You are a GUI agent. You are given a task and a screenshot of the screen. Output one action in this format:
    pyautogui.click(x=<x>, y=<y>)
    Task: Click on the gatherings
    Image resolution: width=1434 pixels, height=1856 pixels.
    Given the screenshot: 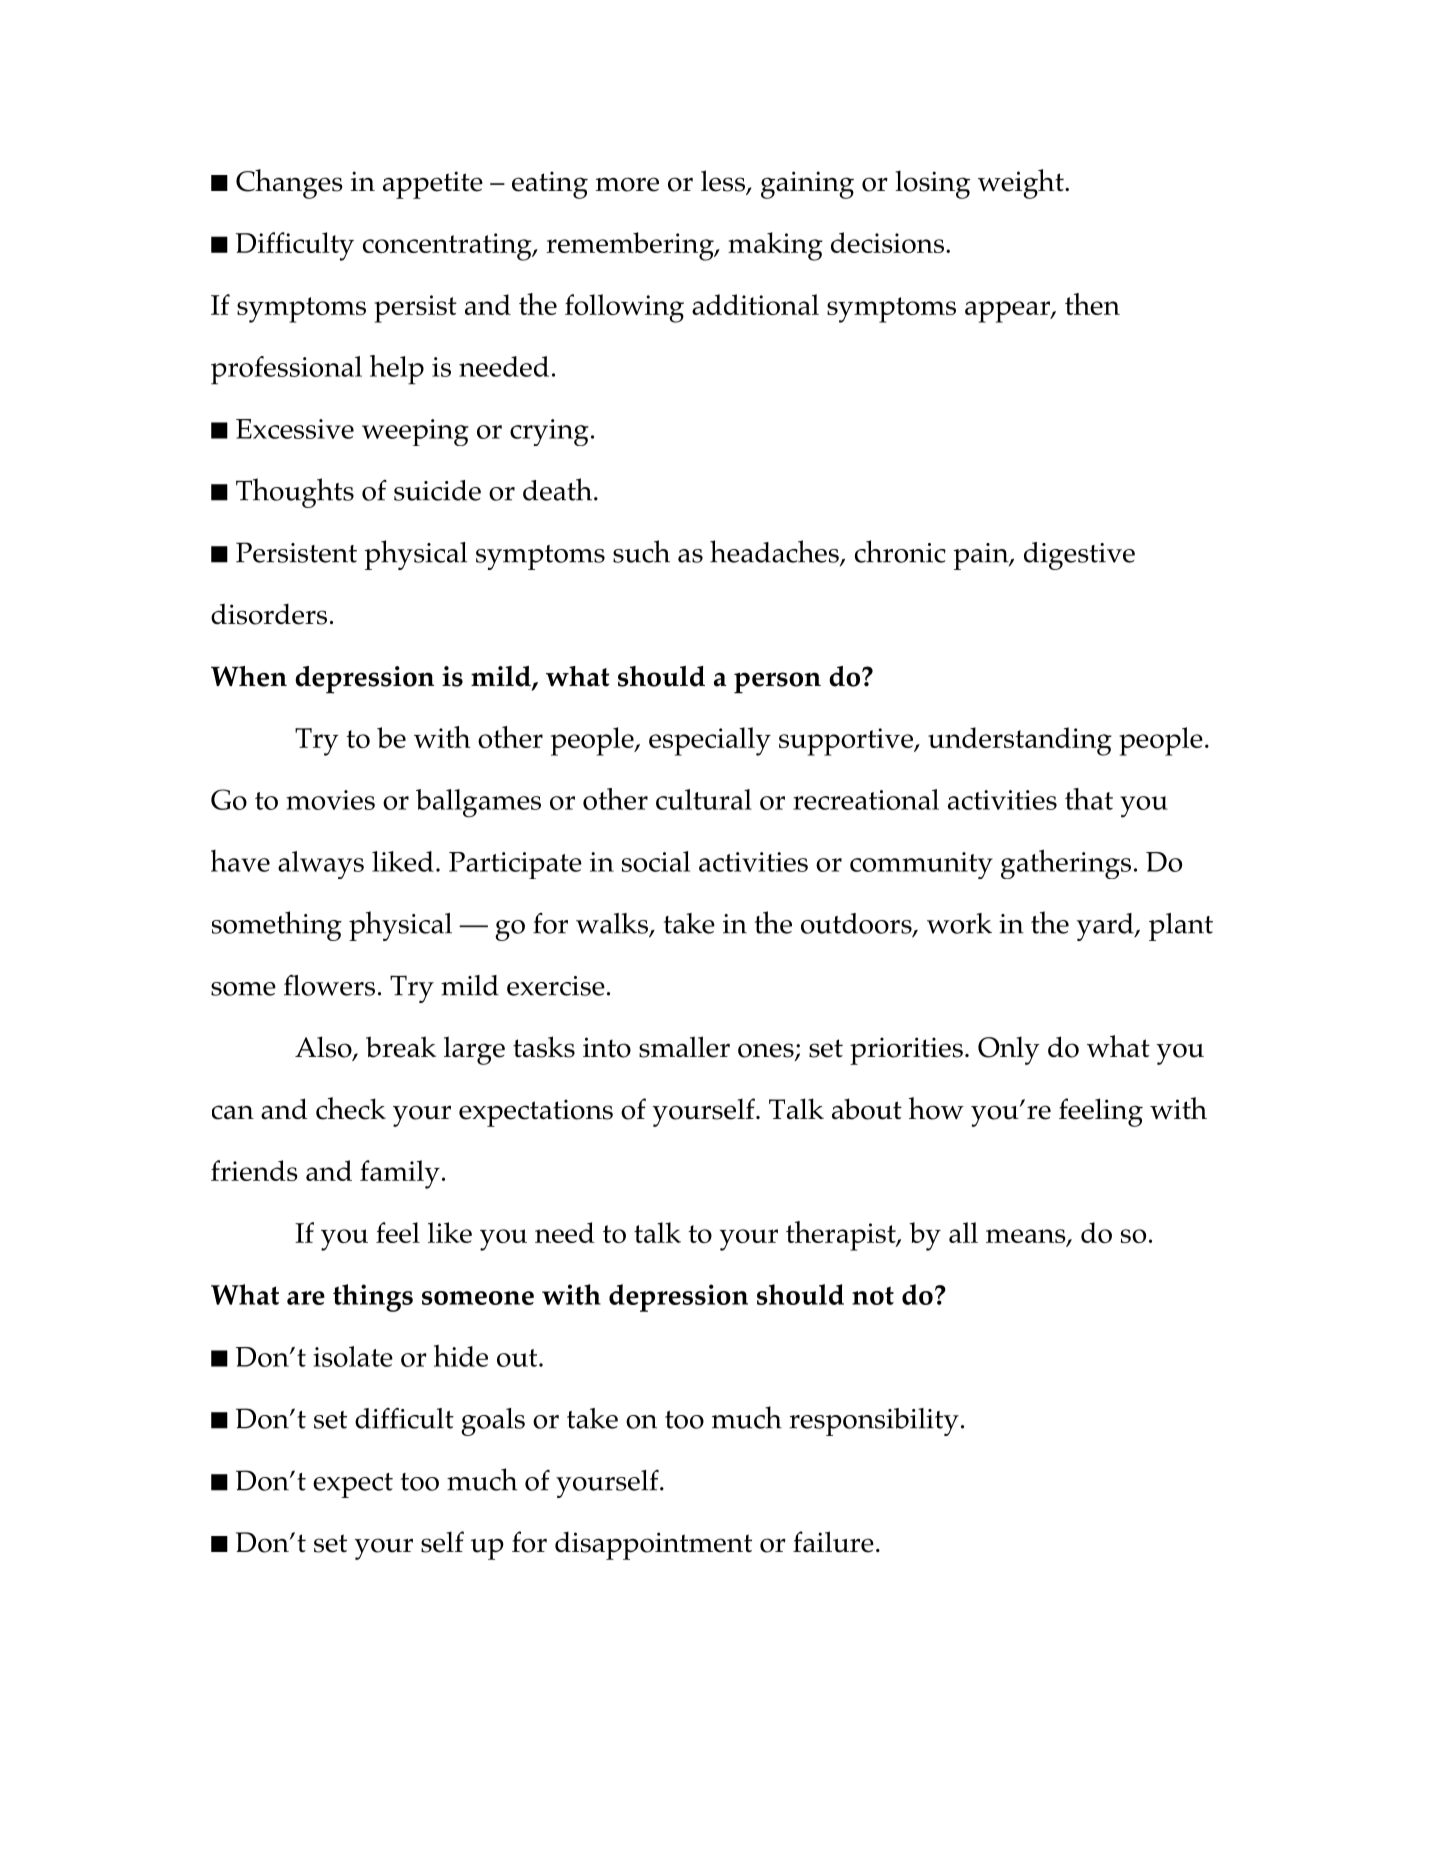 What is the action you would take?
    pyautogui.click(x=1066, y=864)
